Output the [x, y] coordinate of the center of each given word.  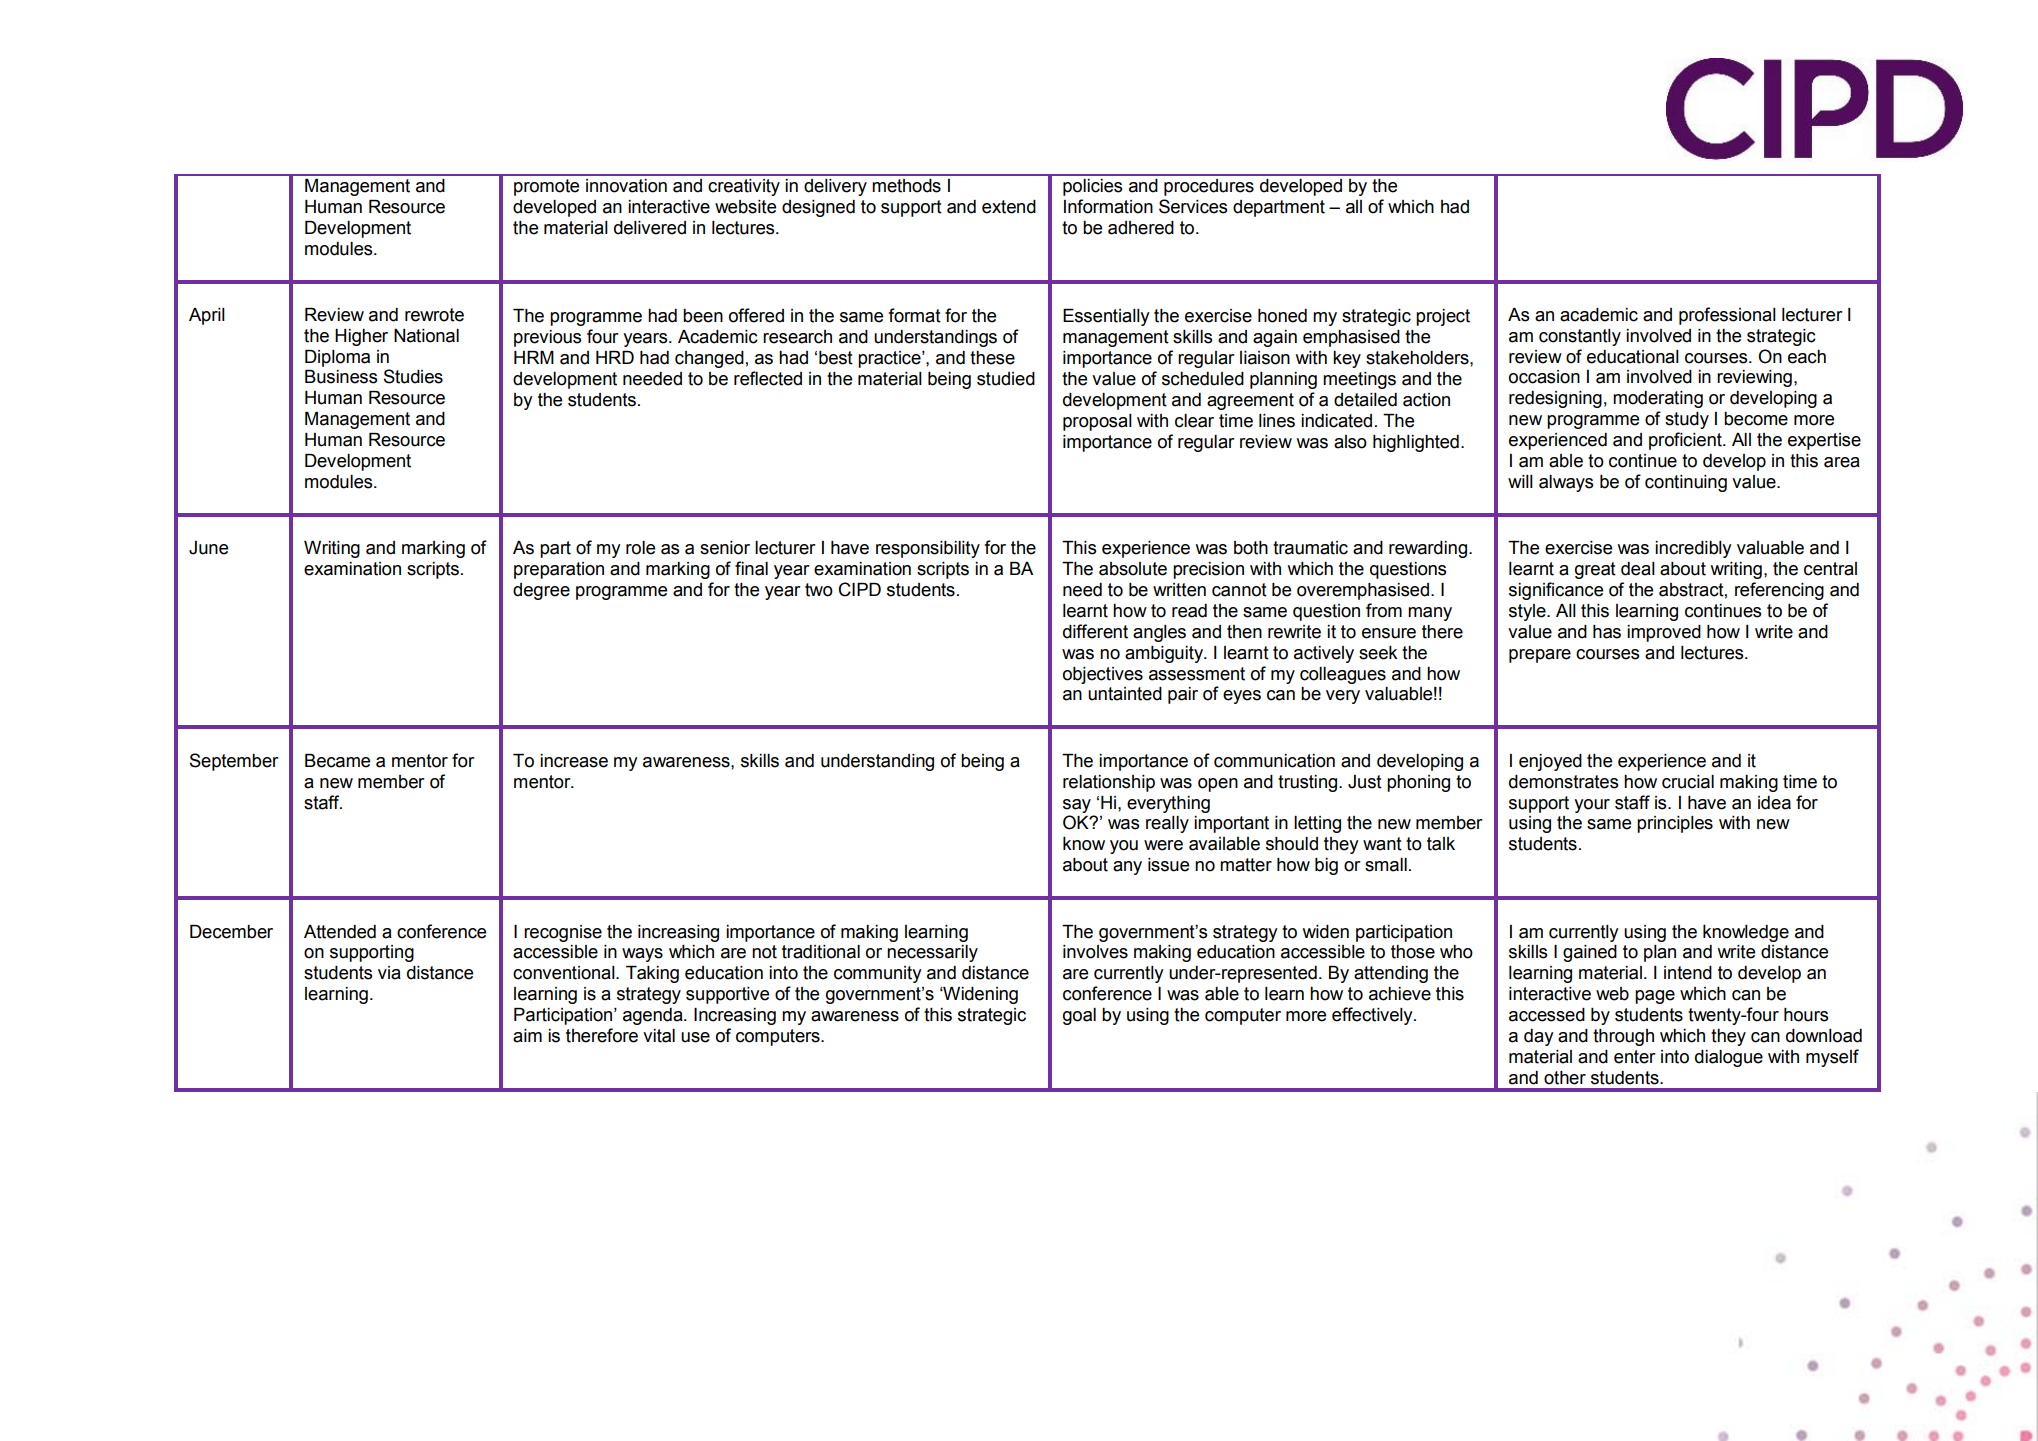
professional [1727, 316]
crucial [1688, 782]
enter [1635, 1057]
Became [337, 761]
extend [1009, 207]
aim [527, 1036]
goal [1079, 1016]
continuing [1686, 483]
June [208, 548]
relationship [1109, 783]
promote [546, 187]
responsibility [928, 549]
